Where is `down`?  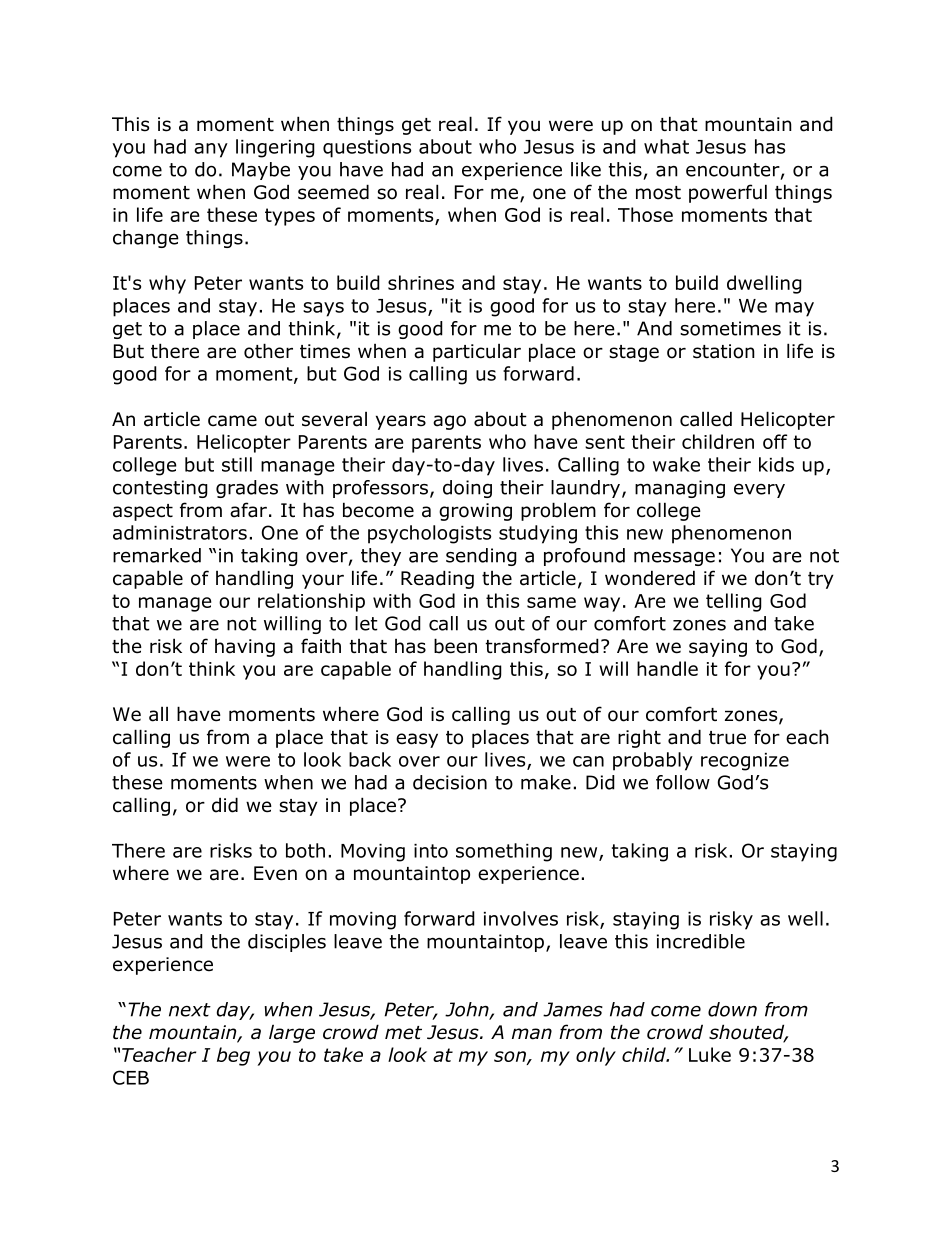 down is located at coordinates (732, 1009).
